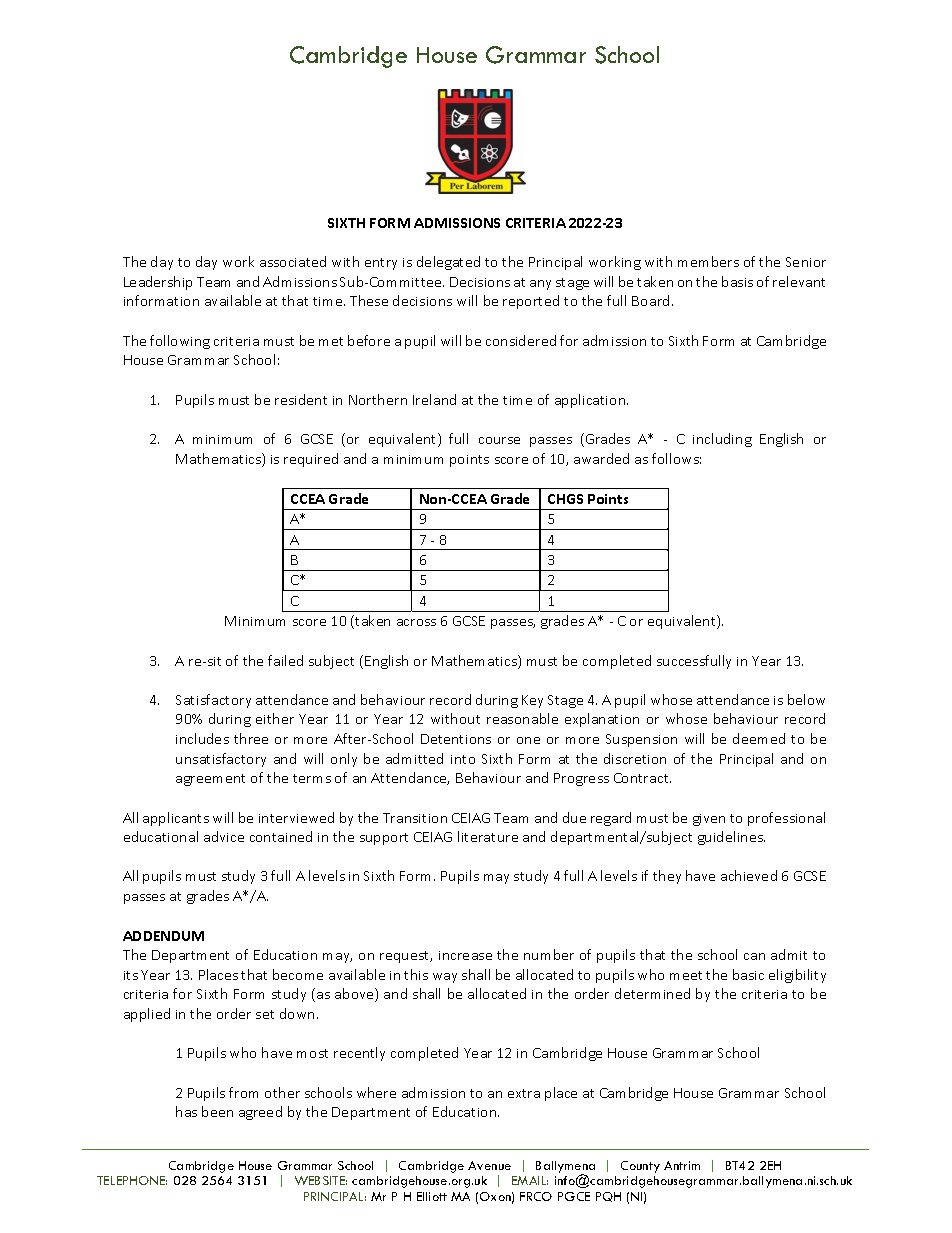 This page has width=952, height=1233. What do you see at coordinates (158, 283) in the page?
I see `Leadership` at bounding box center [158, 283].
